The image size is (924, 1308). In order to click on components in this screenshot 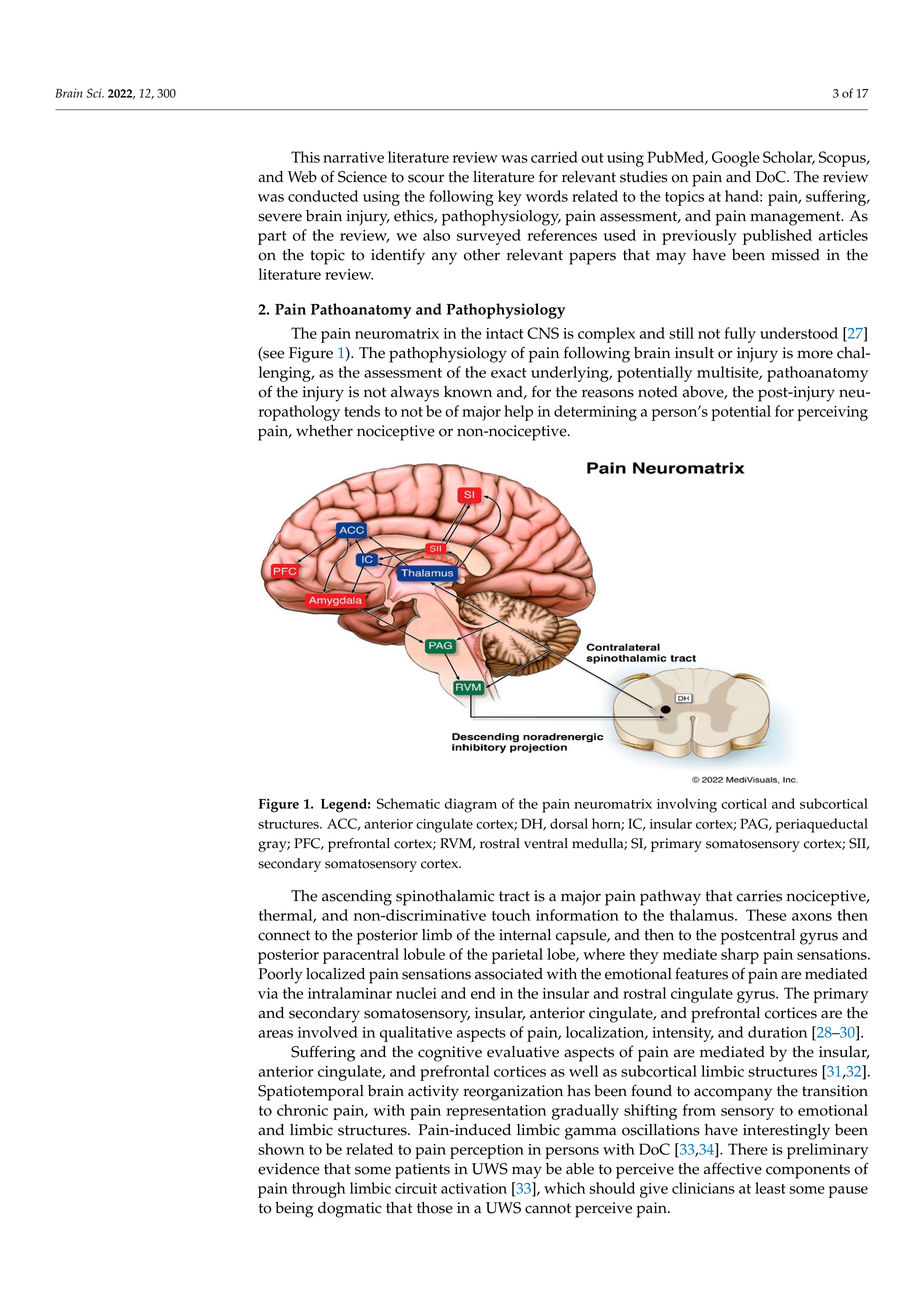, I will do `click(808, 1171)`.
